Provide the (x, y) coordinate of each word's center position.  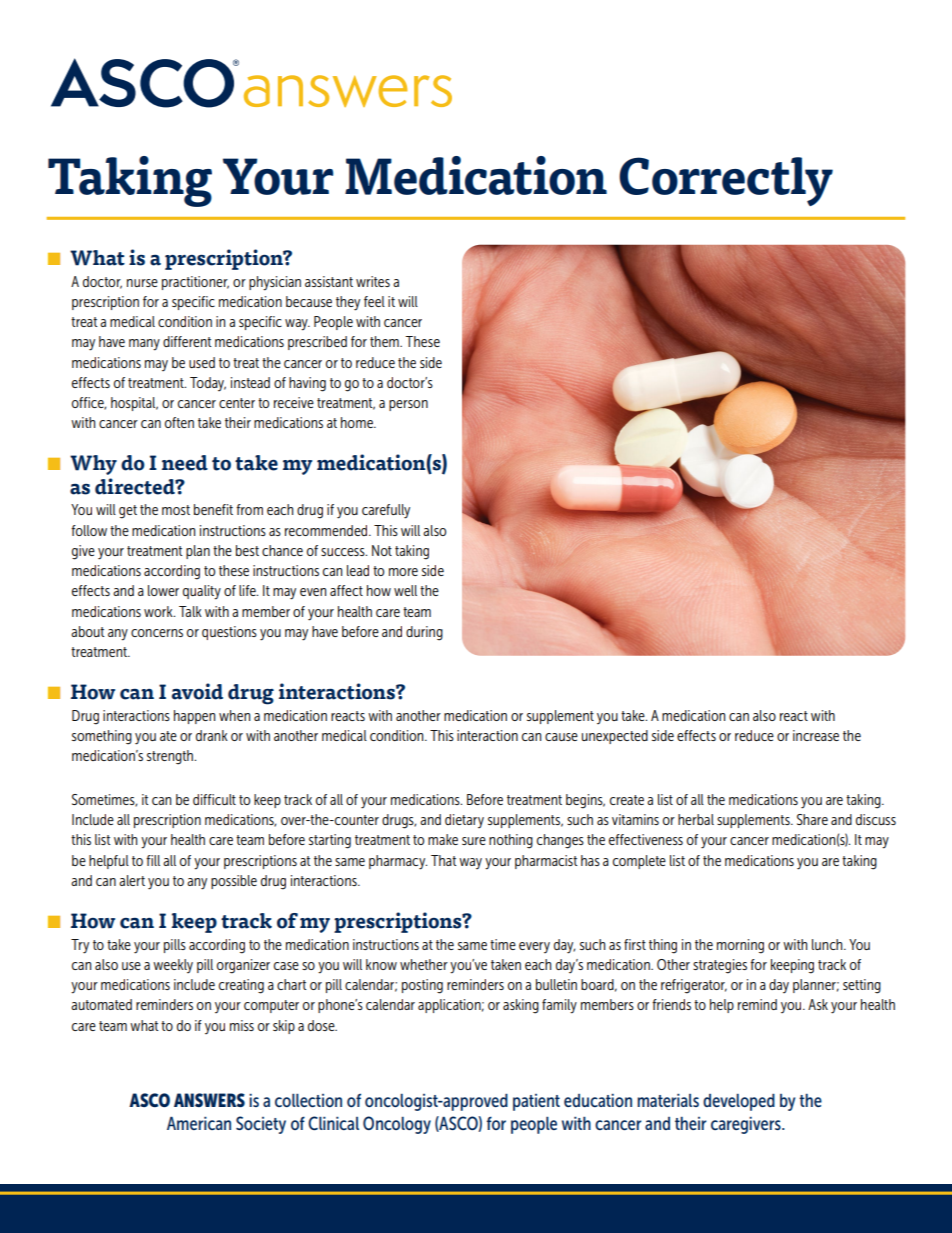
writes (373, 281)
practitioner (195, 283)
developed (739, 1102)
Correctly (726, 181)
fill (153, 860)
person (408, 405)
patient (536, 1102)
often (179, 422)
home (358, 422)
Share (812, 819)
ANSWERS (209, 1100)
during (424, 633)
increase (816, 735)
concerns (157, 633)
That (443, 860)
